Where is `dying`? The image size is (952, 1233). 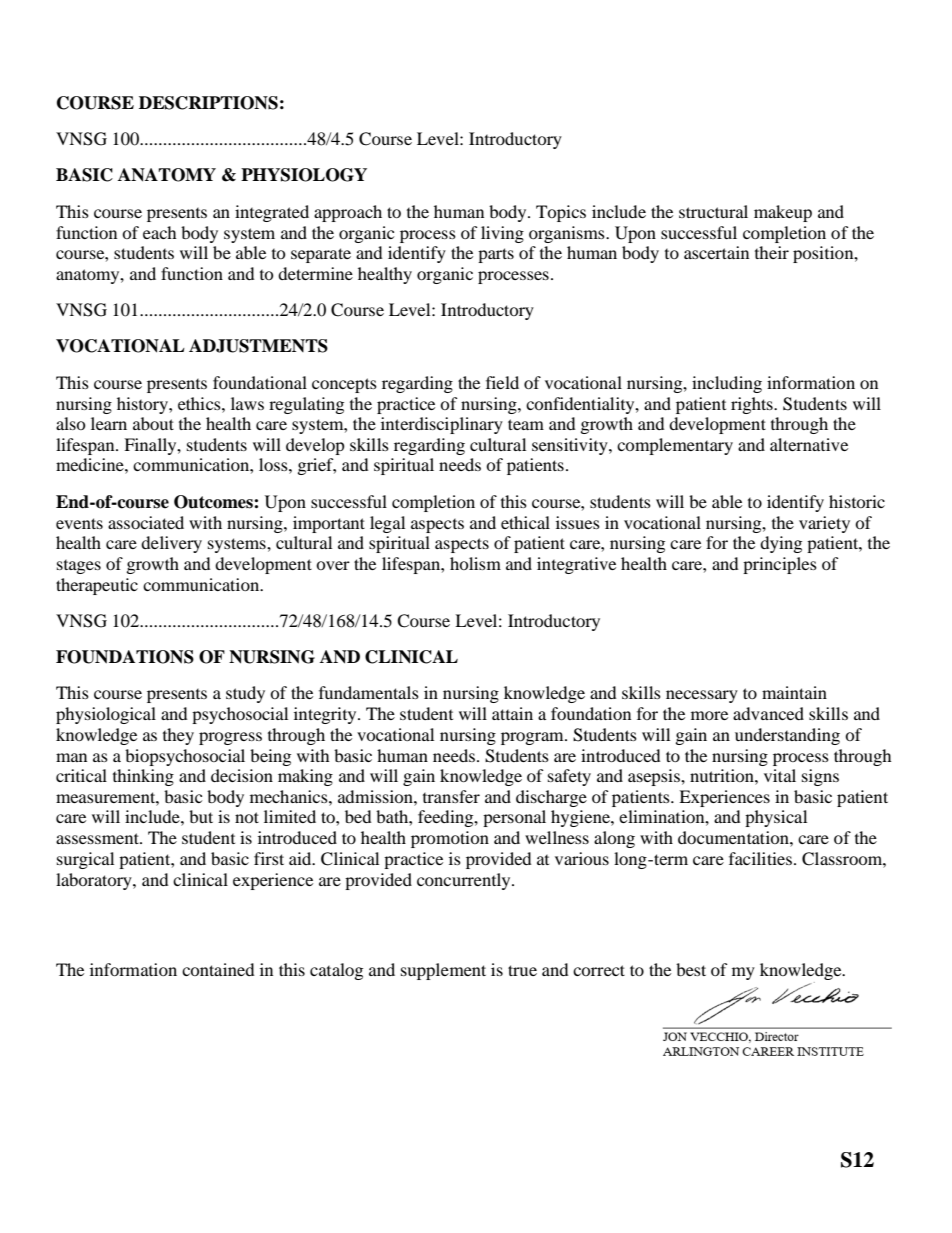
dying is located at coordinates (781, 544).
